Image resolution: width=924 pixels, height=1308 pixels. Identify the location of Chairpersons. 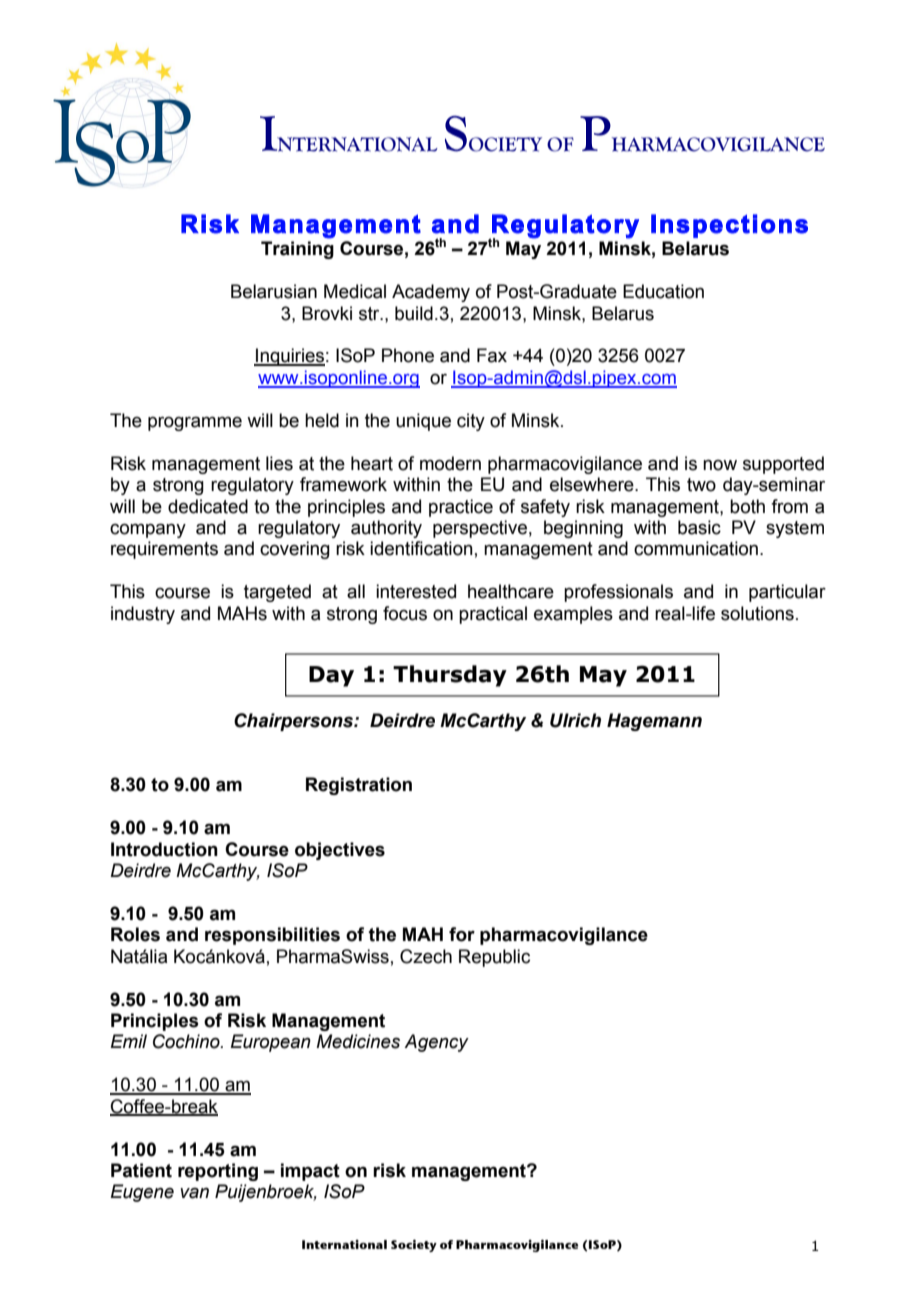
(295, 722).
